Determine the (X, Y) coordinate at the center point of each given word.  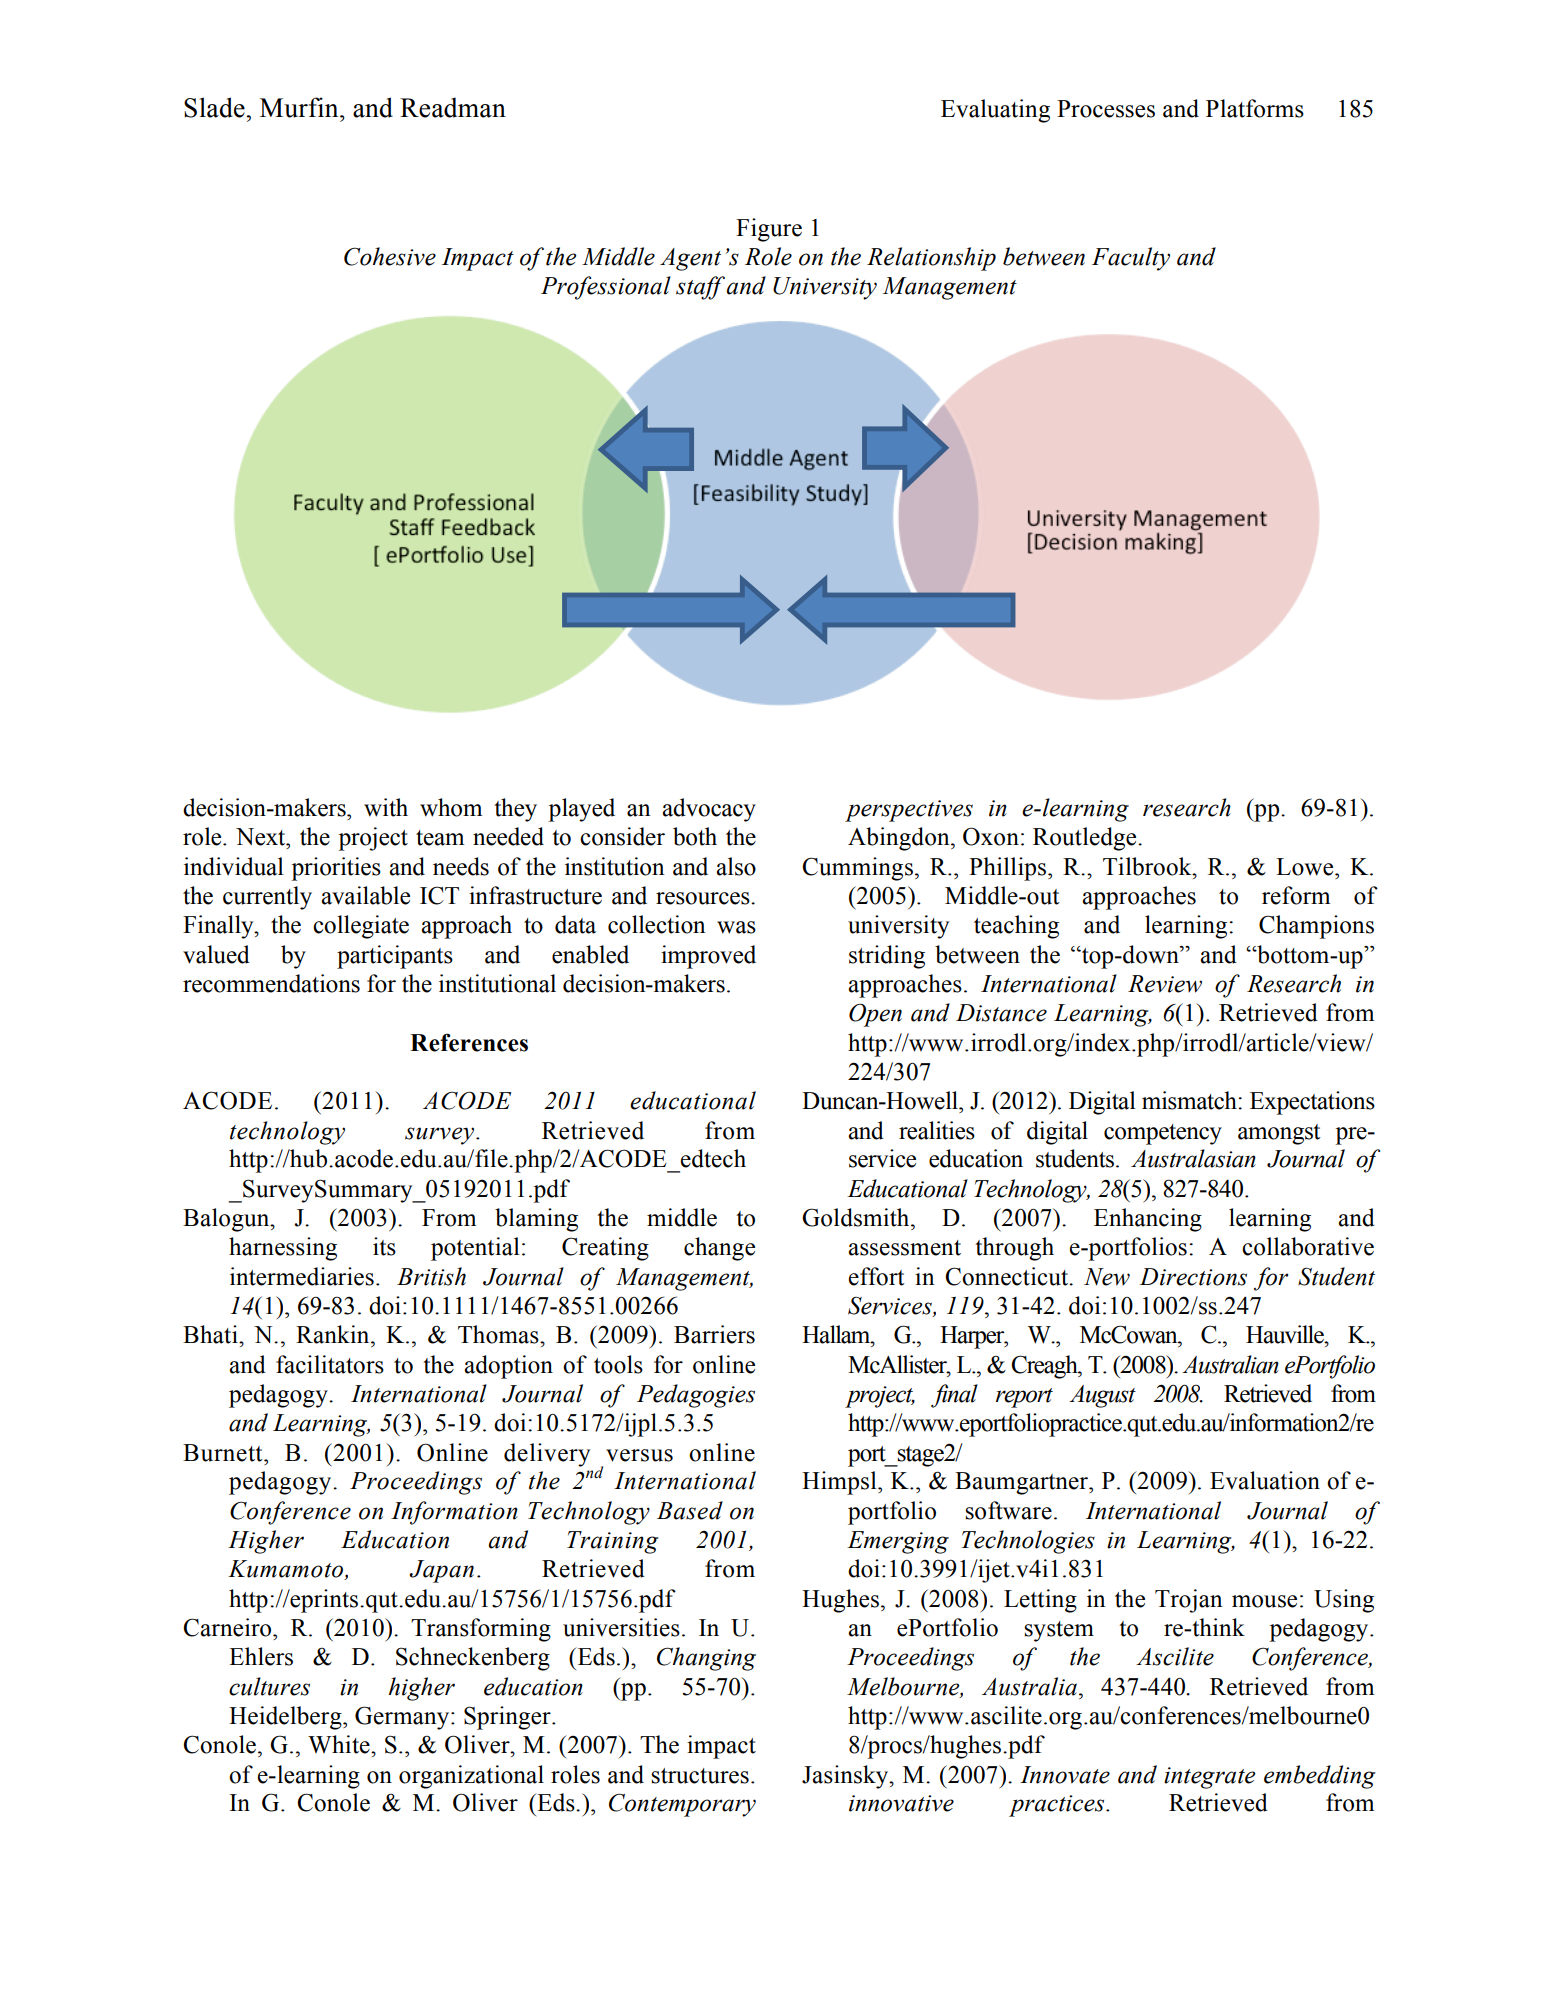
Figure (769, 230)
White (340, 1744)
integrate (1210, 1778)
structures (700, 1776)
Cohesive (390, 256)
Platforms (1255, 108)
